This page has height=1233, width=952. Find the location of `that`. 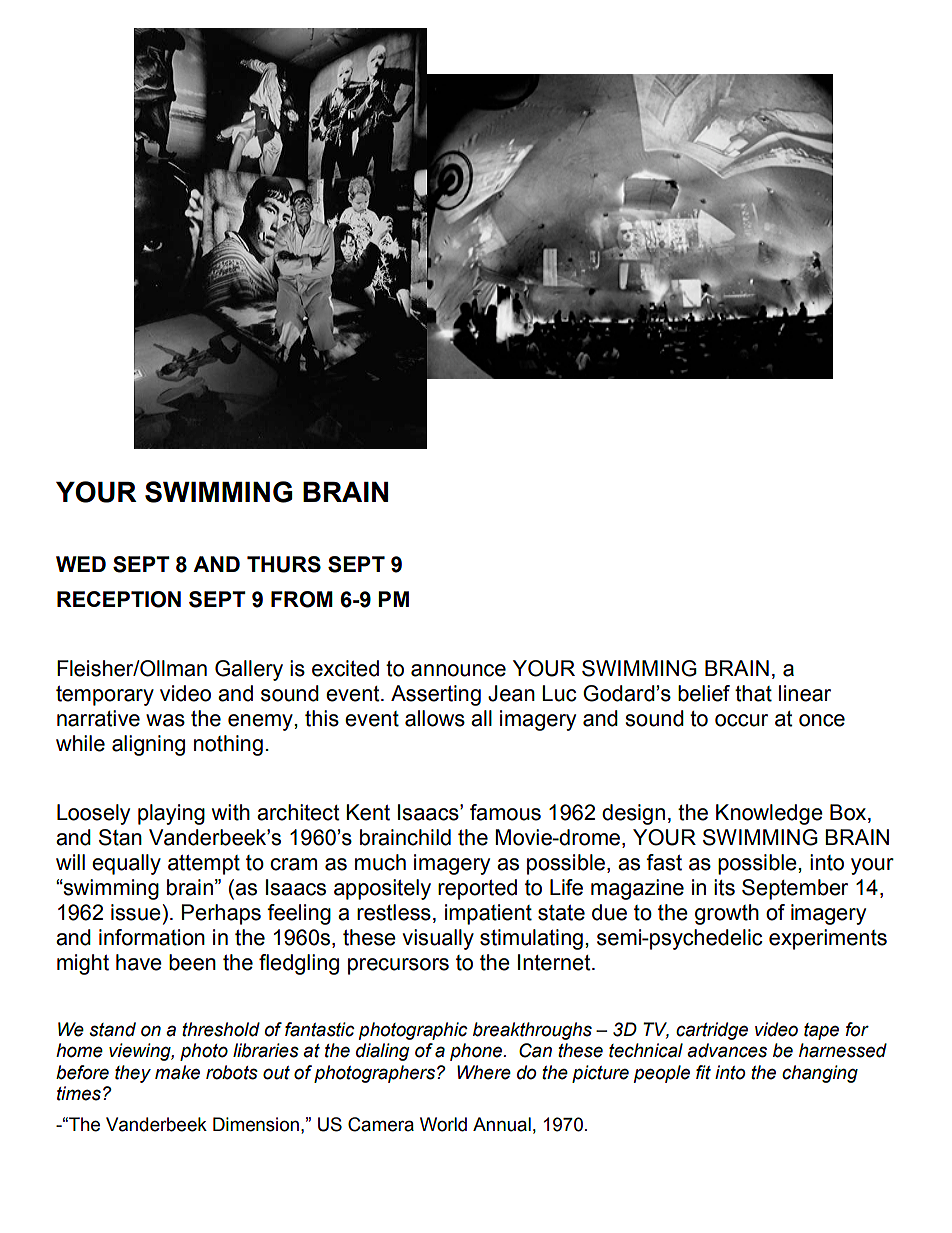

that is located at coordinates (753, 693).
